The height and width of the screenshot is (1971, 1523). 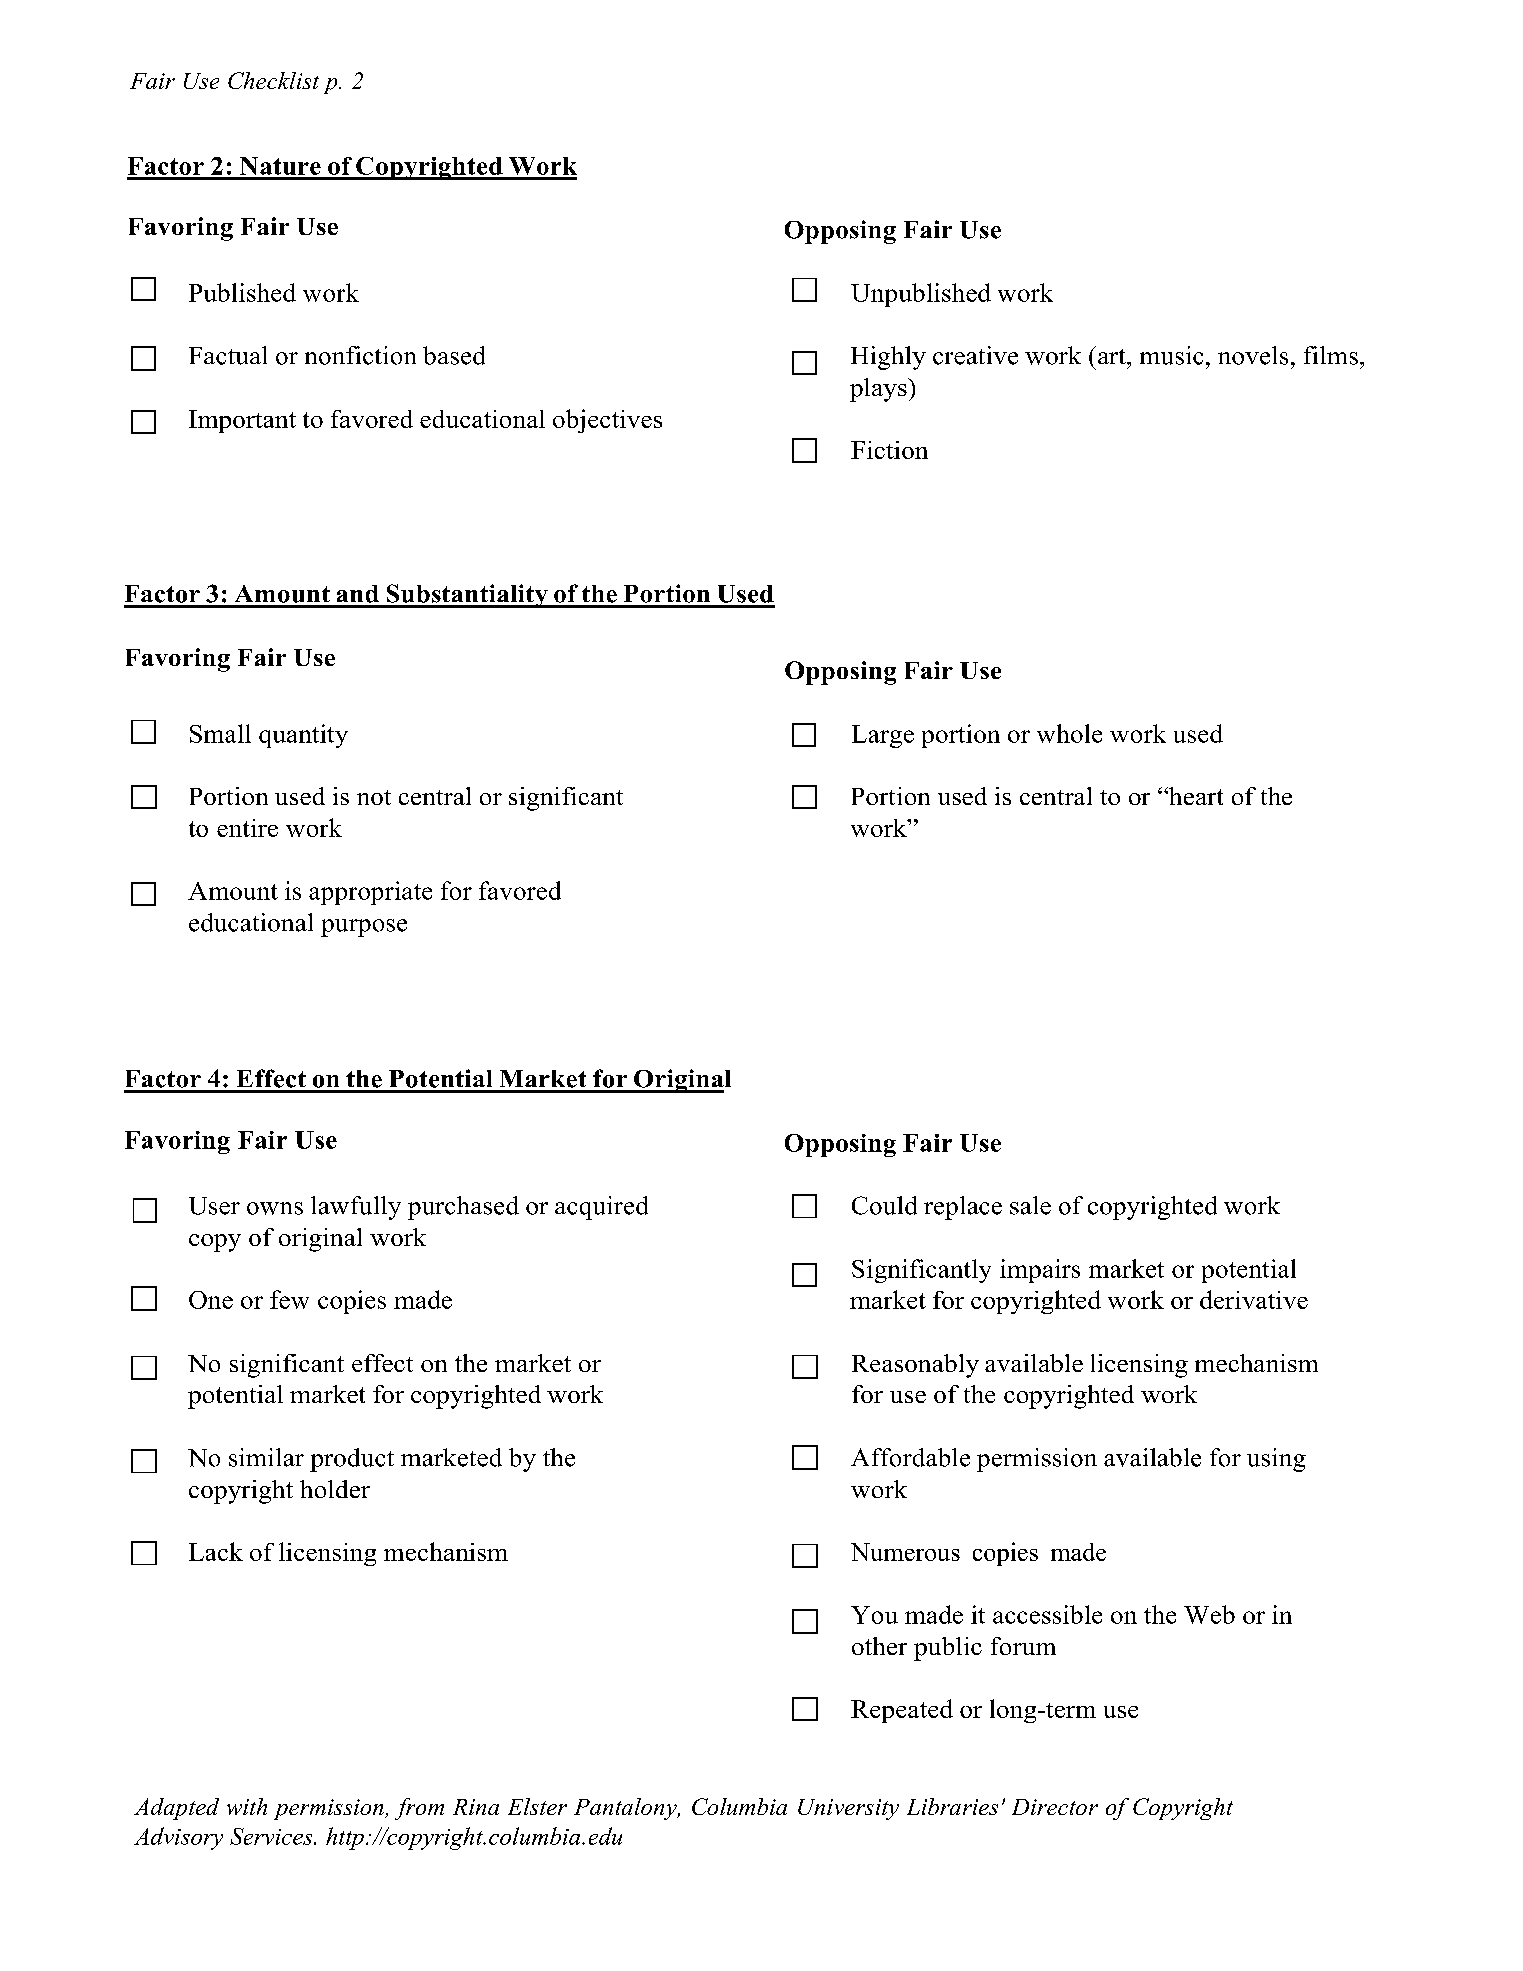 What do you see at coordinates (1055, 1807) in the screenshot?
I see `Director` at bounding box center [1055, 1807].
